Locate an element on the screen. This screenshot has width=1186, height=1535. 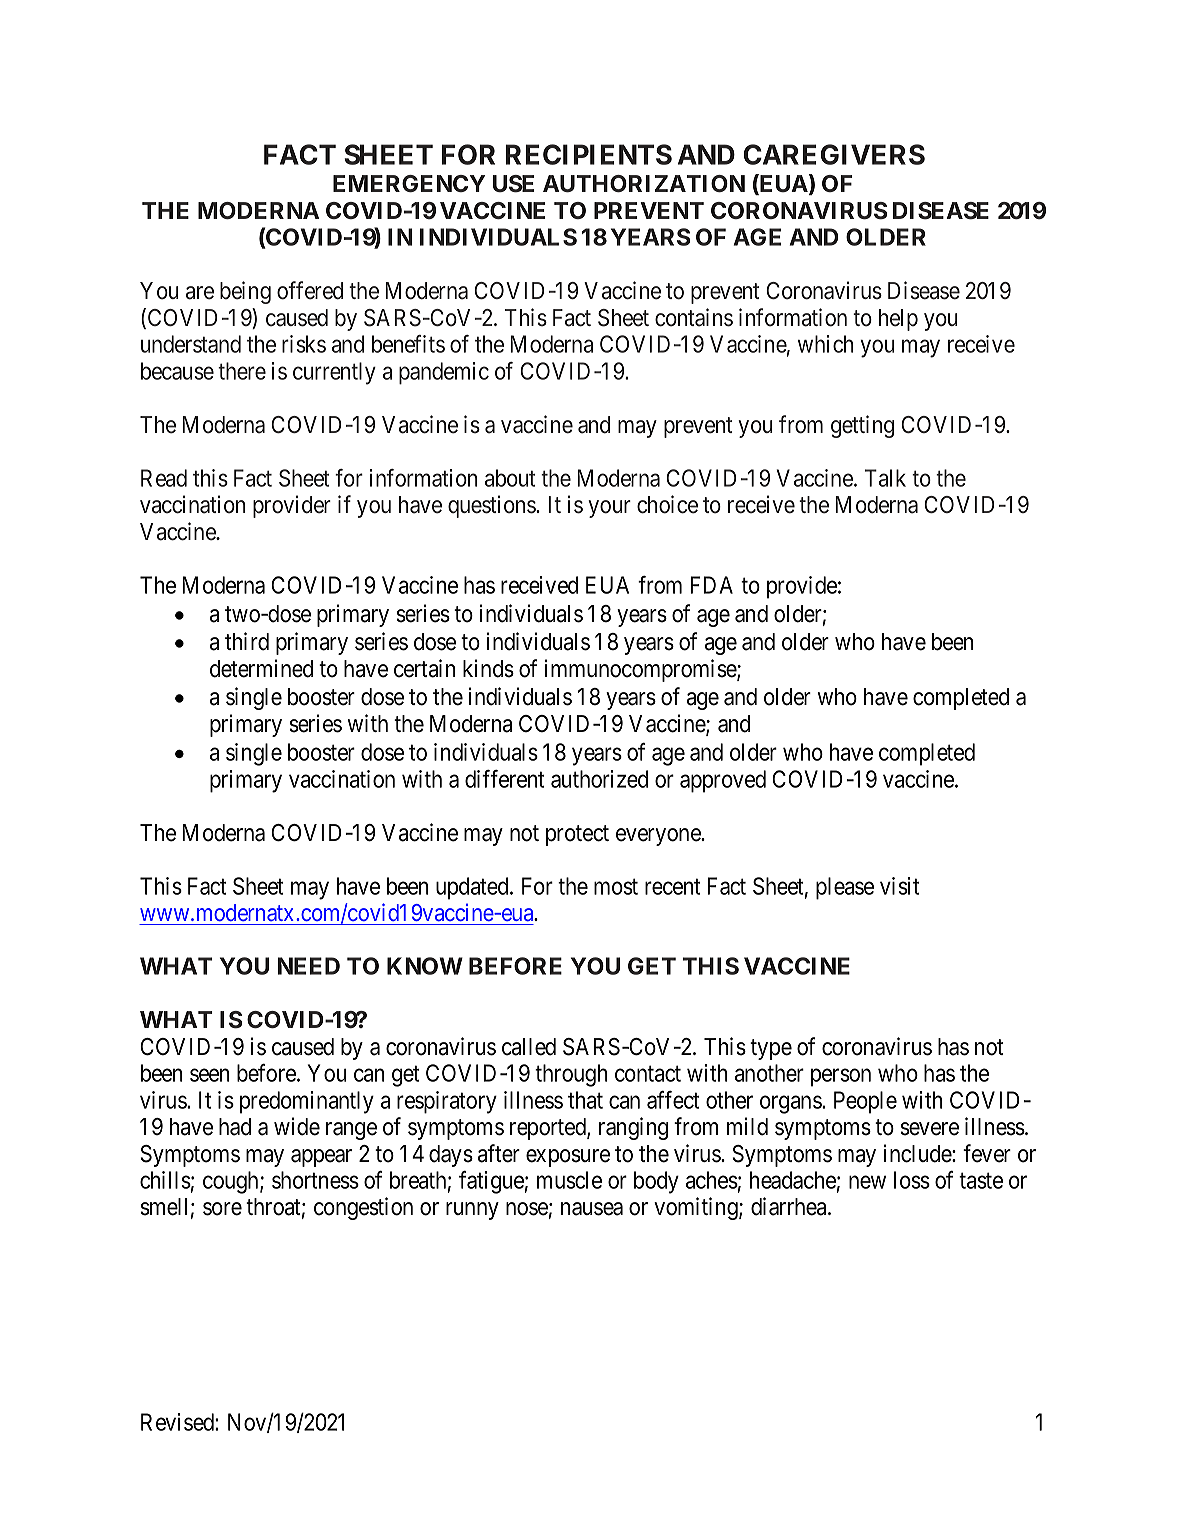
muscle is located at coordinates (569, 1180).
